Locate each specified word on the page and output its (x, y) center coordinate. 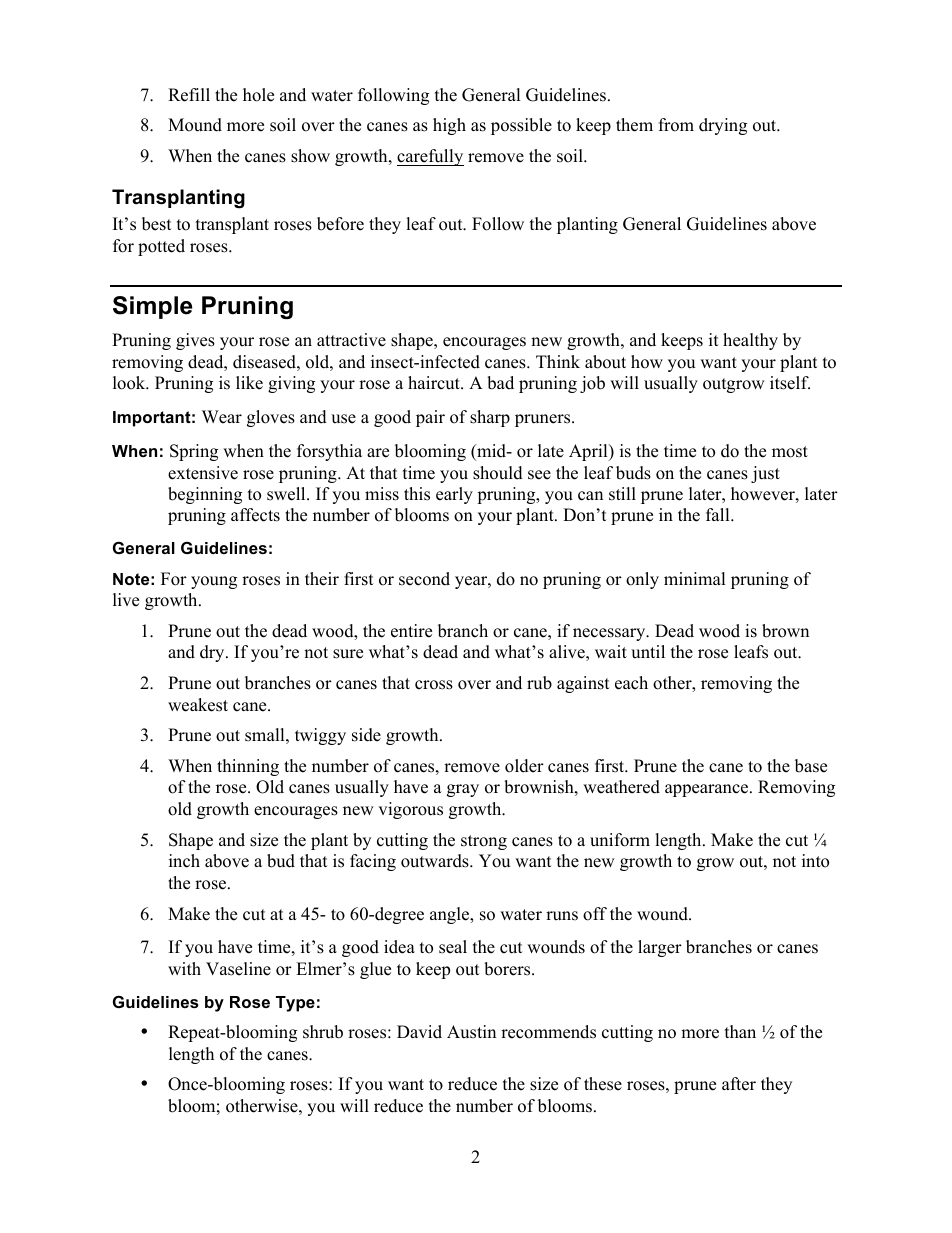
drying (723, 126)
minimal (695, 578)
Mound (195, 125)
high (449, 126)
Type (295, 1004)
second (424, 579)
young (214, 582)
